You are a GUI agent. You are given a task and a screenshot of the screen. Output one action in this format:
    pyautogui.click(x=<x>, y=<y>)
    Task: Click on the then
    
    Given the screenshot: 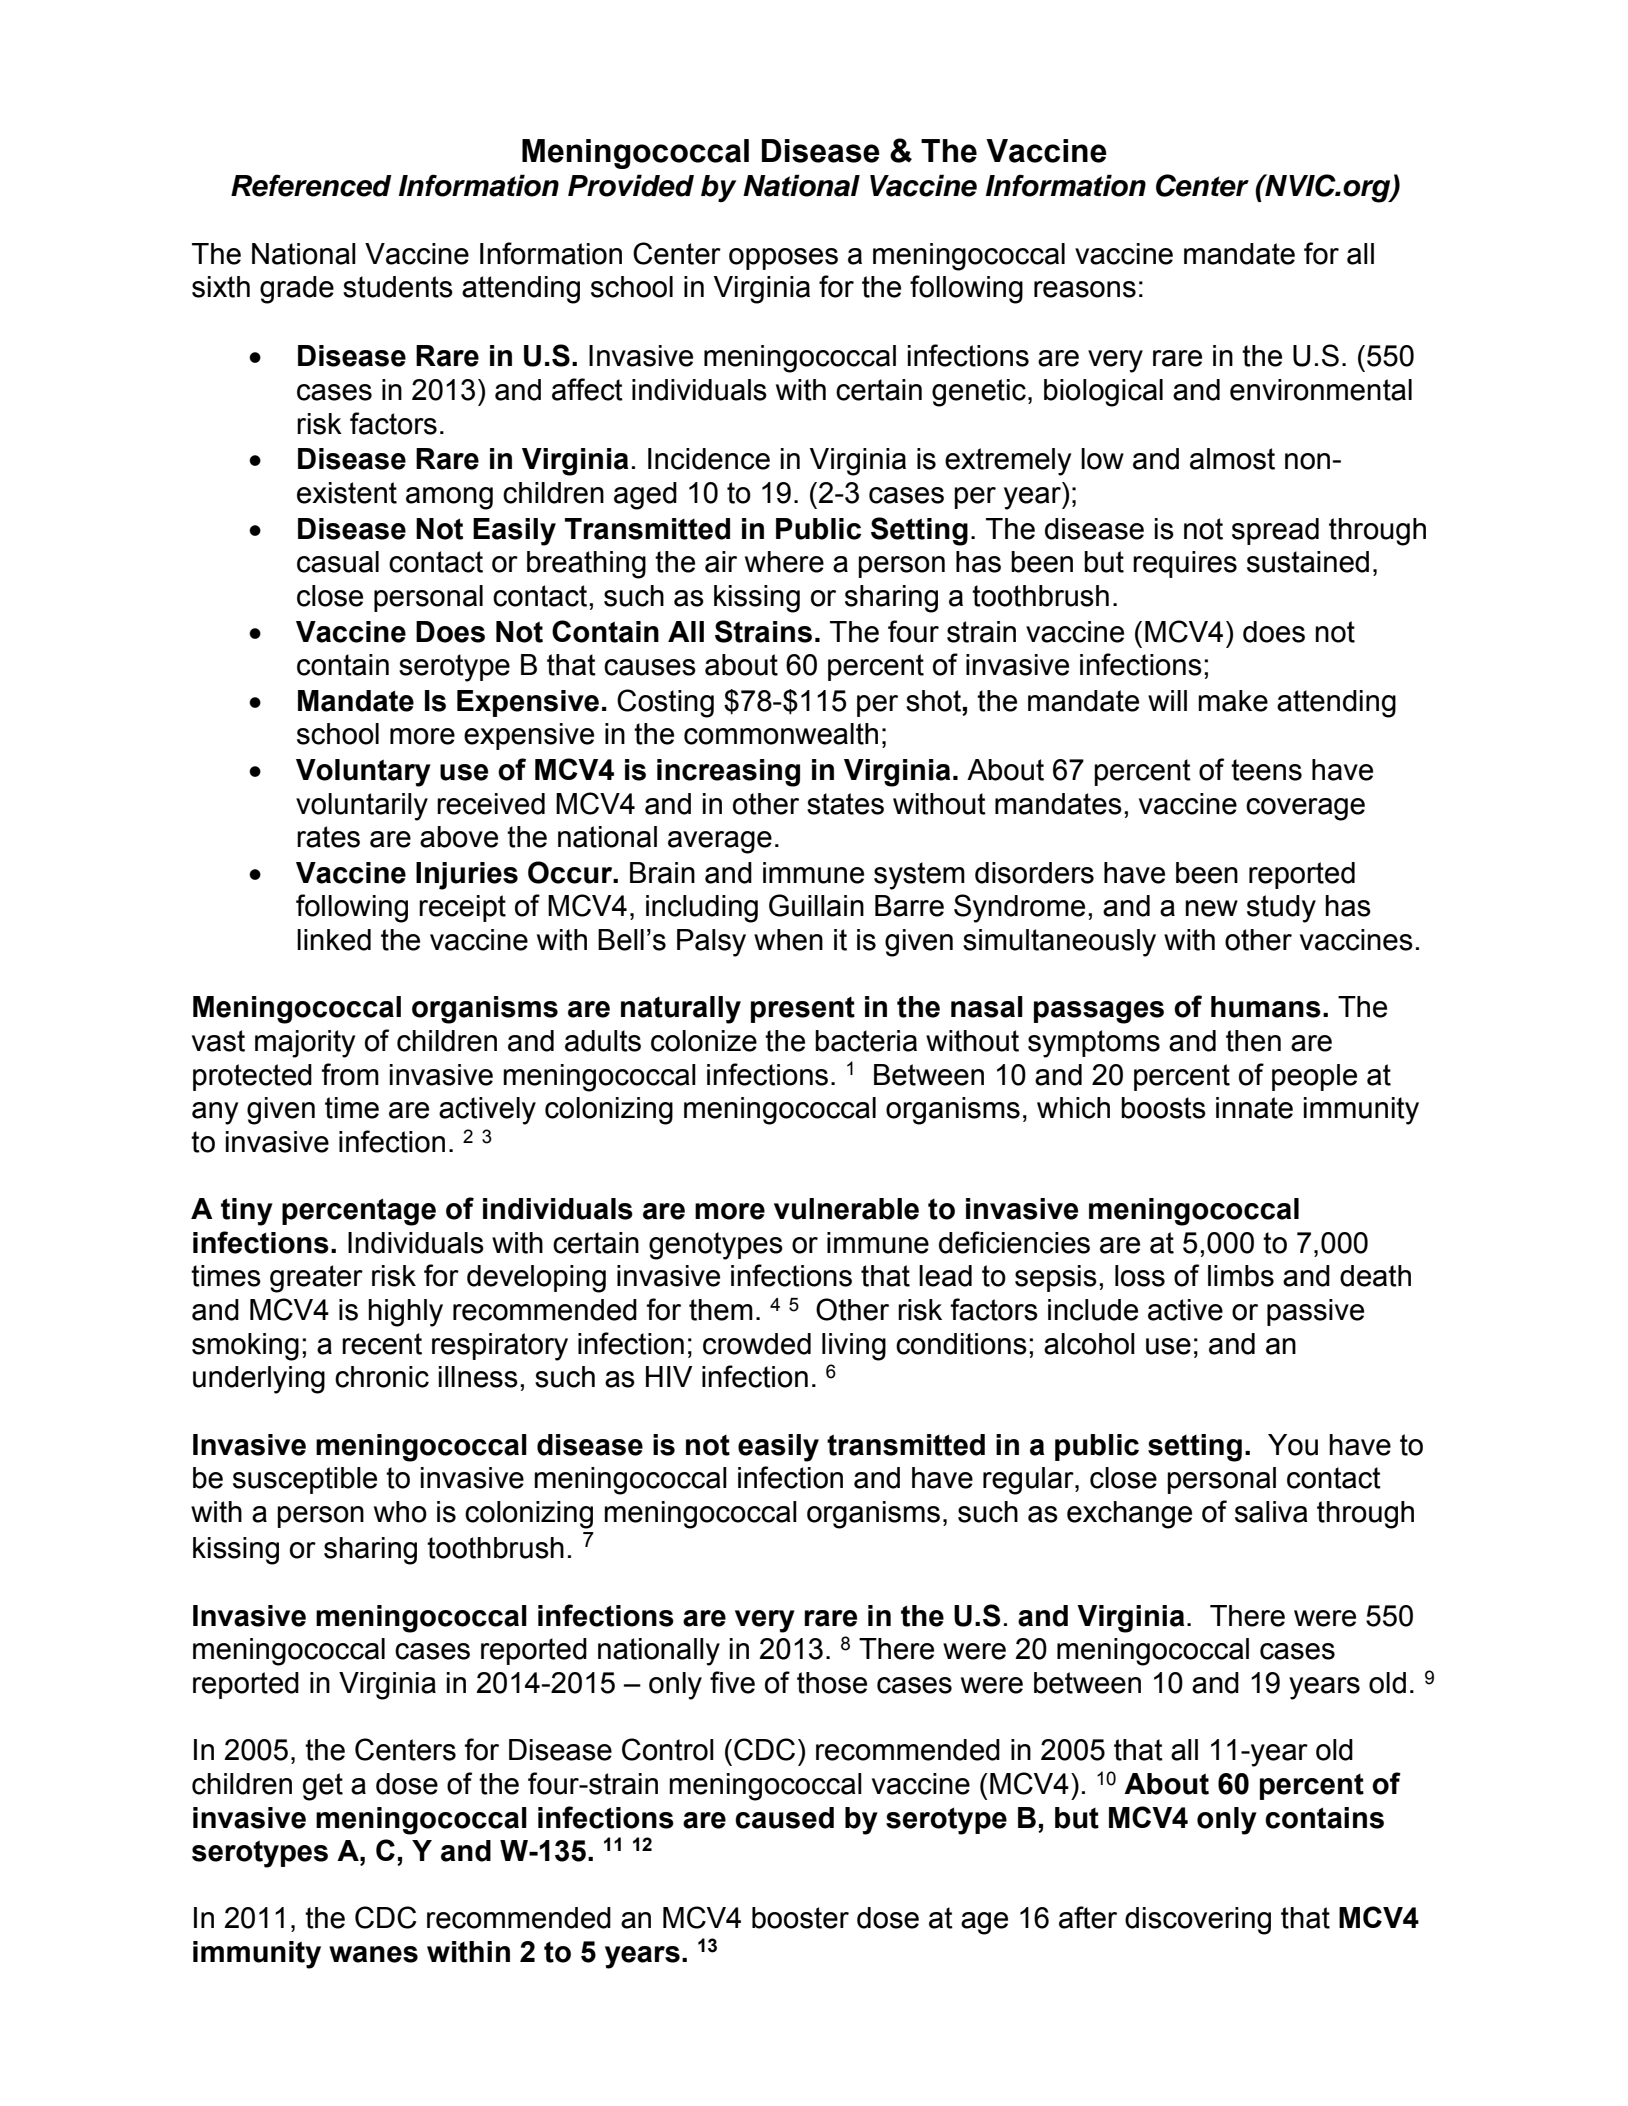 What is the action you would take?
    pyautogui.click(x=1253, y=1041)
